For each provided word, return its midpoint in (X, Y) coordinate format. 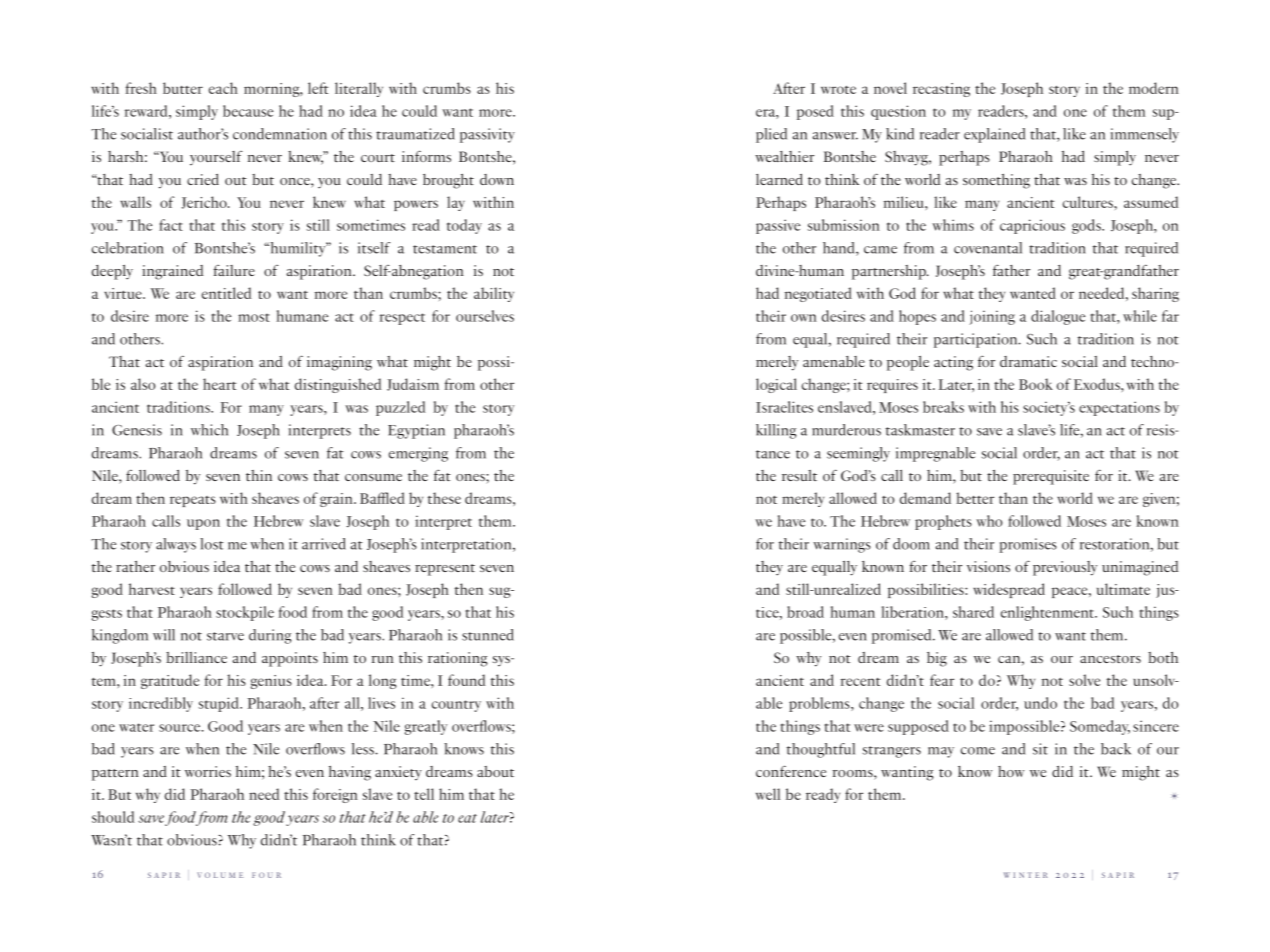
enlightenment (1048, 613)
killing (776, 431)
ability (494, 294)
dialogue (1058, 317)
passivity (487, 135)
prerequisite (1051, 477)
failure (234, 270)
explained (994, 135)
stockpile (245, 613)
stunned (488, 635)
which (209, 430)
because (248, 111)
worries (208, 771)
